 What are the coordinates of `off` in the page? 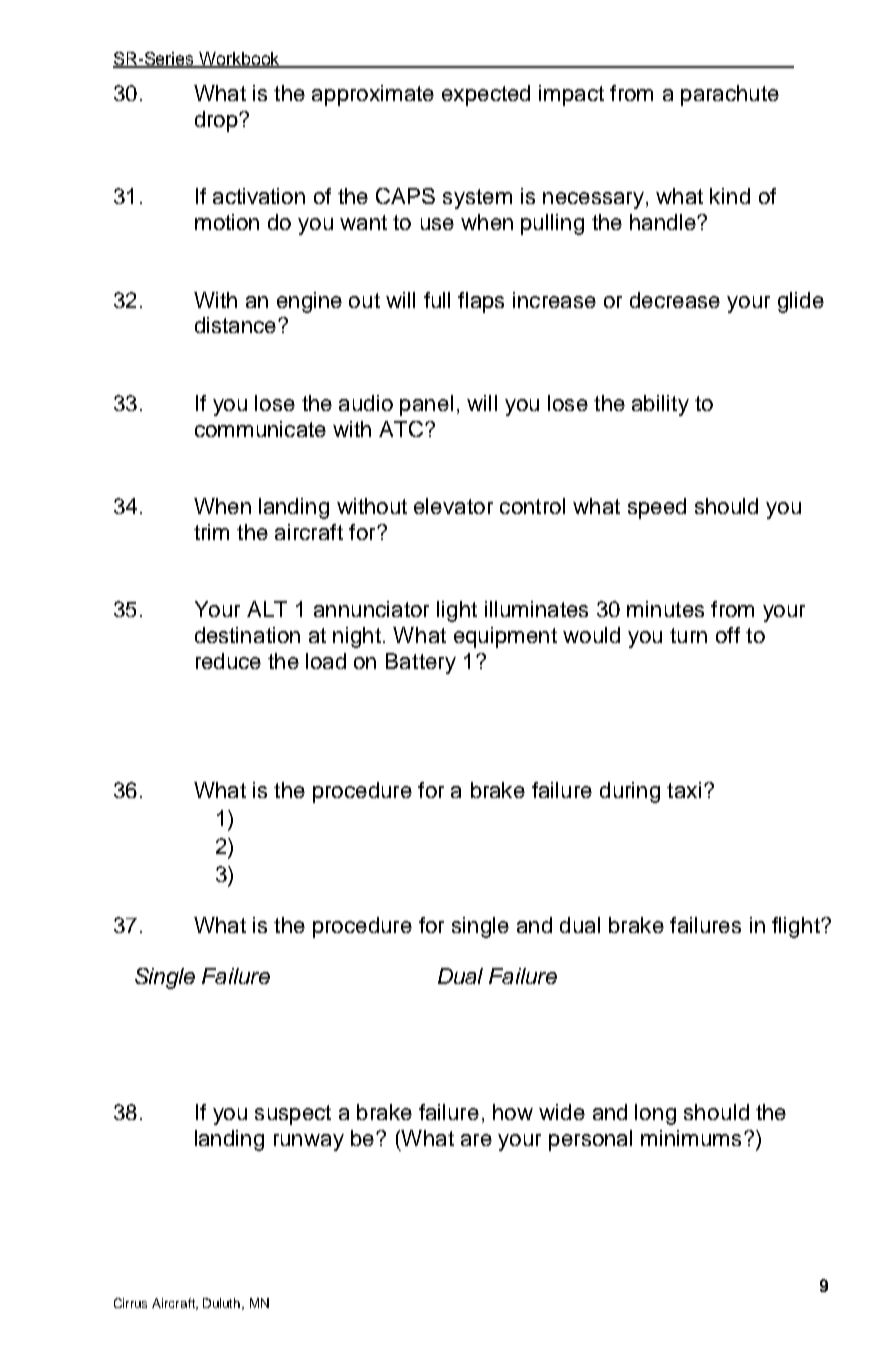 It's located at (728, 635).
